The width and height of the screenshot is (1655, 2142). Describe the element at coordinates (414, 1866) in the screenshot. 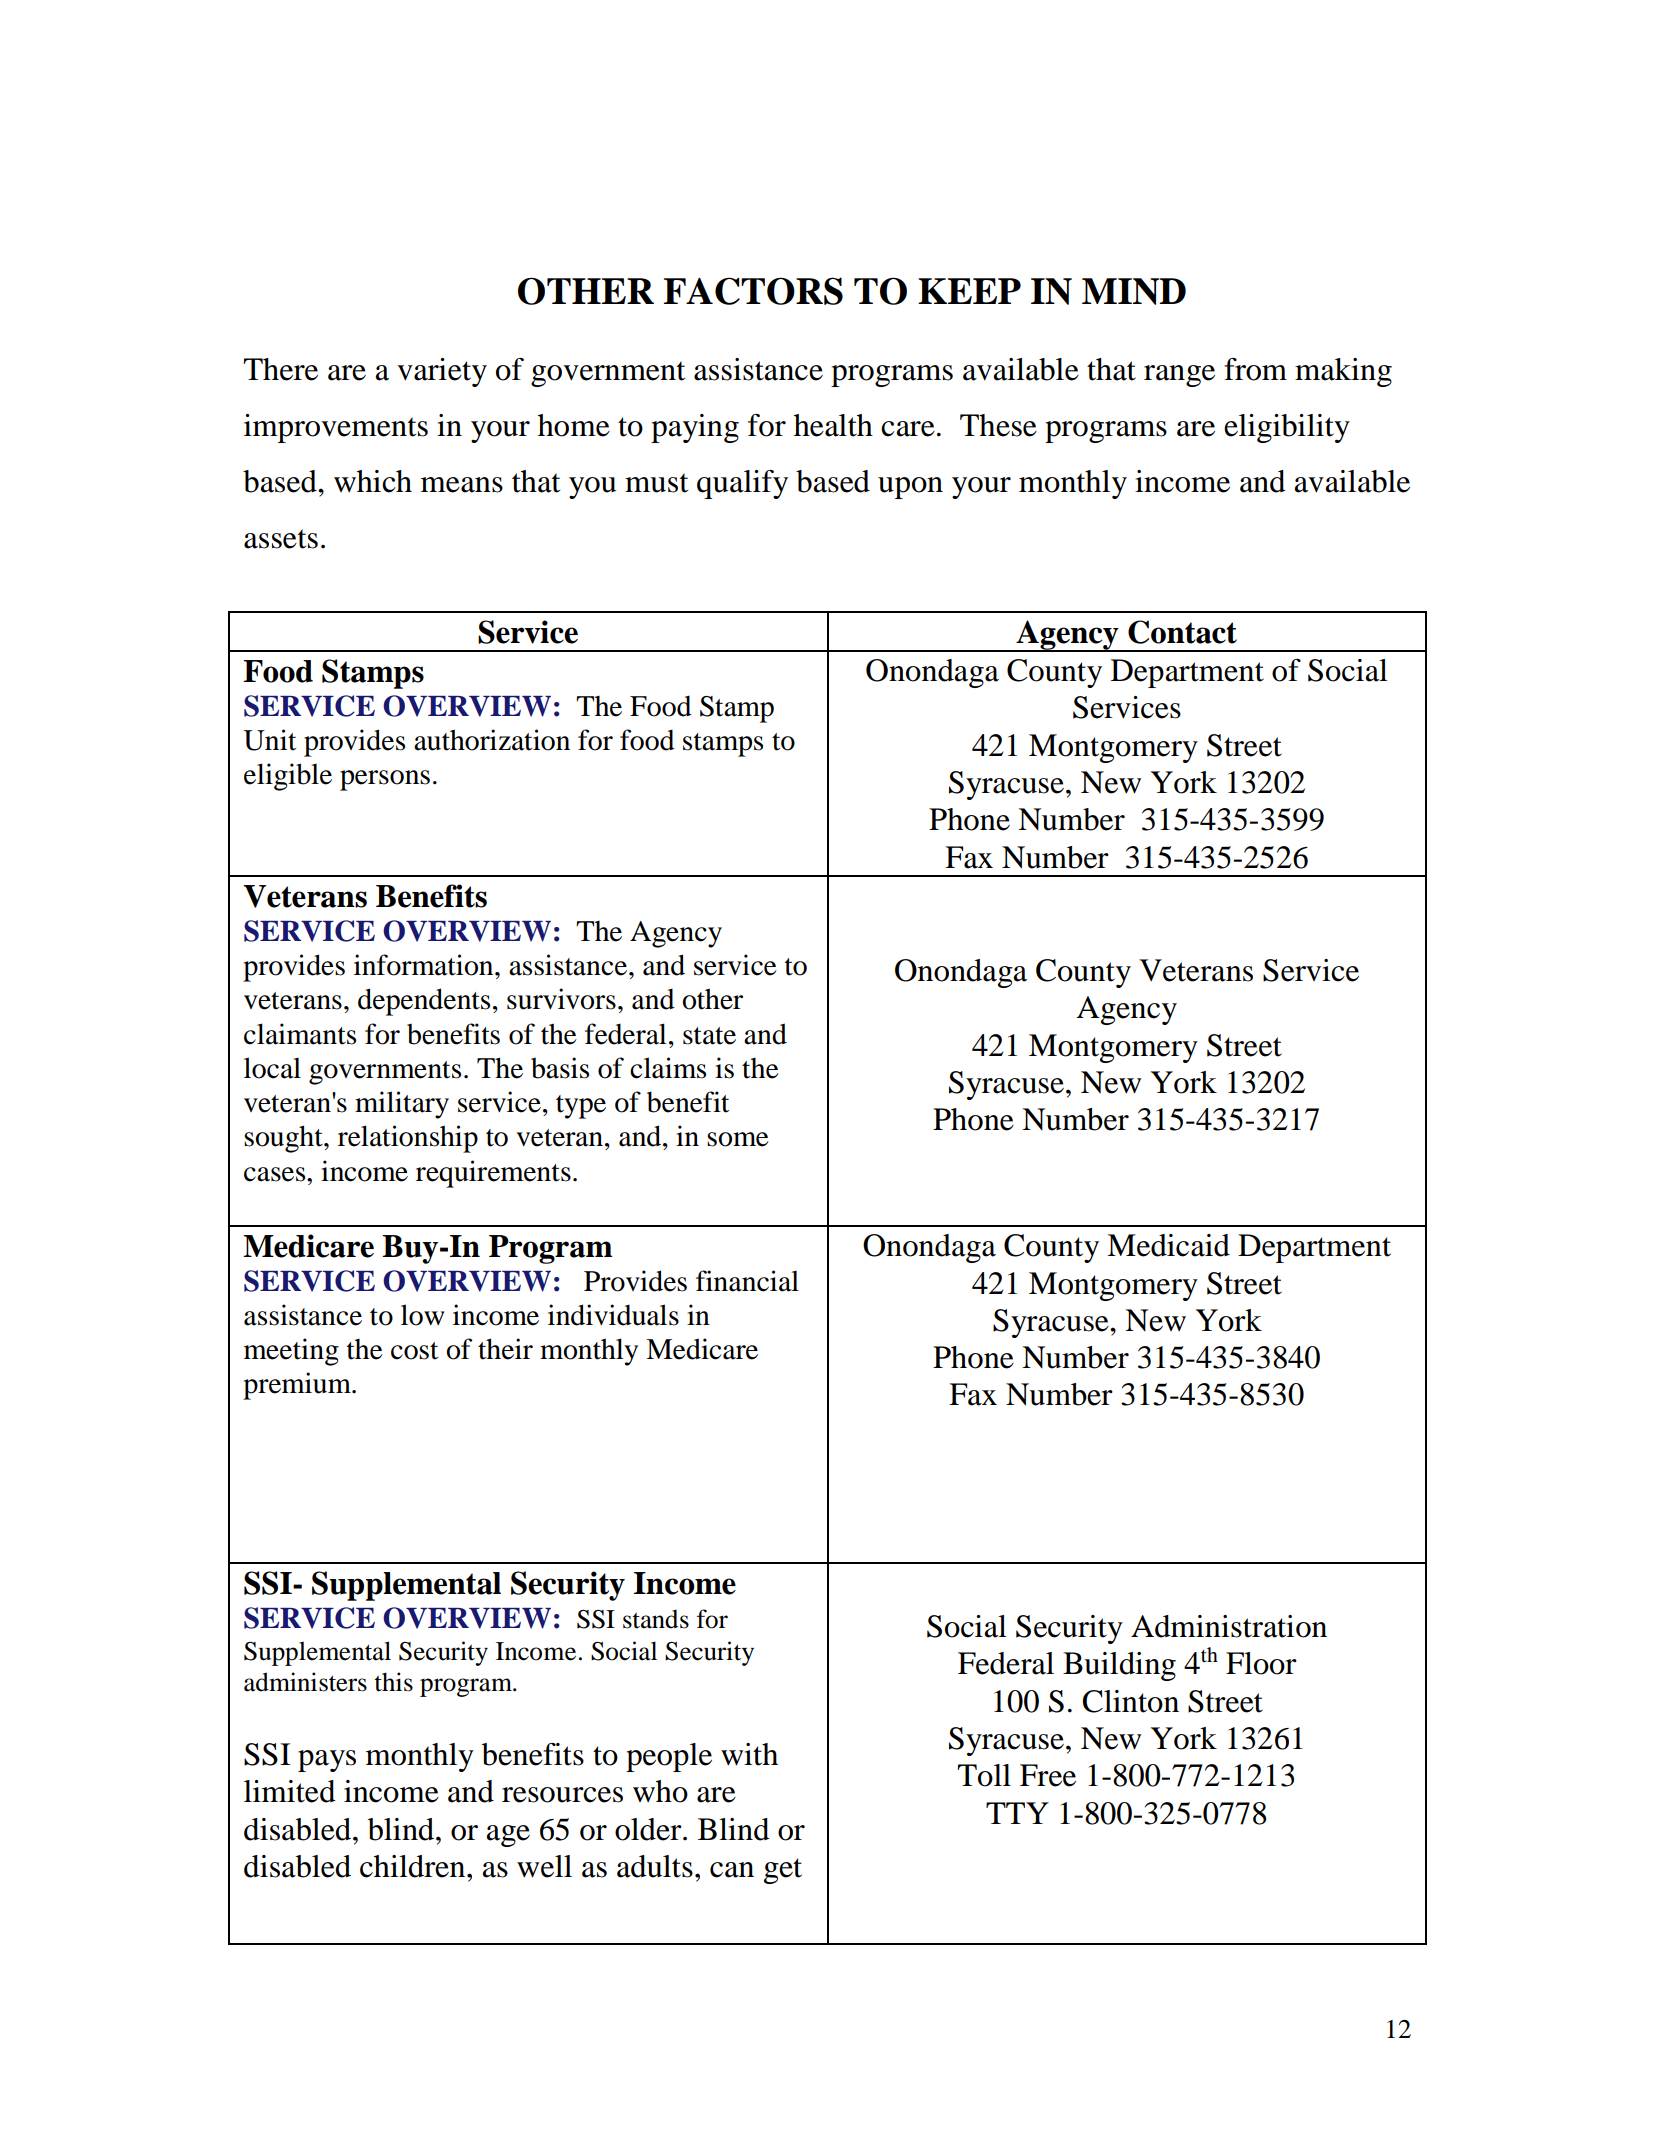

I see `children` at that location.
